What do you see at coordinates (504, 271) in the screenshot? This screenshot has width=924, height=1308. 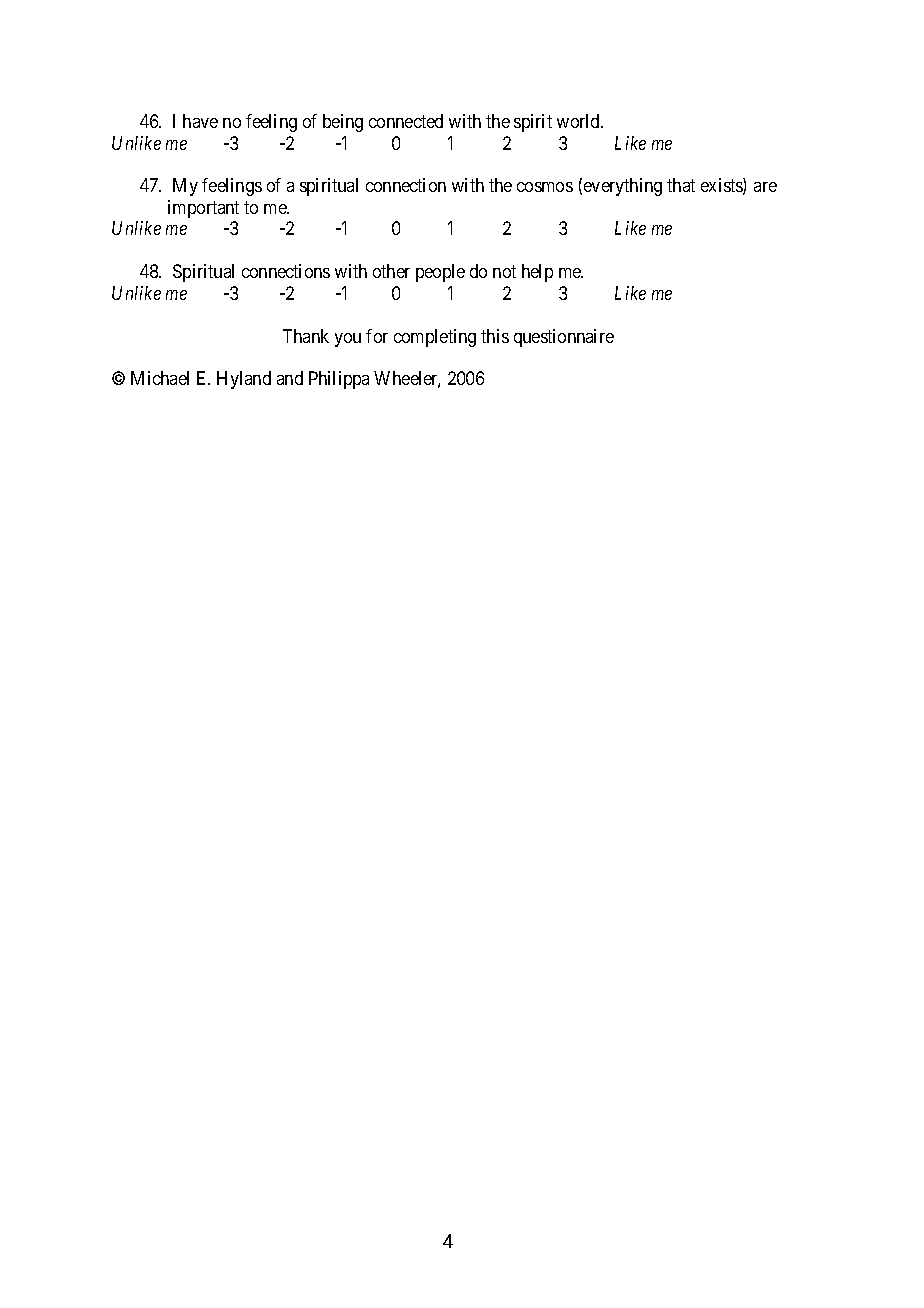 I see `not` at bounding box center [504, 271].
